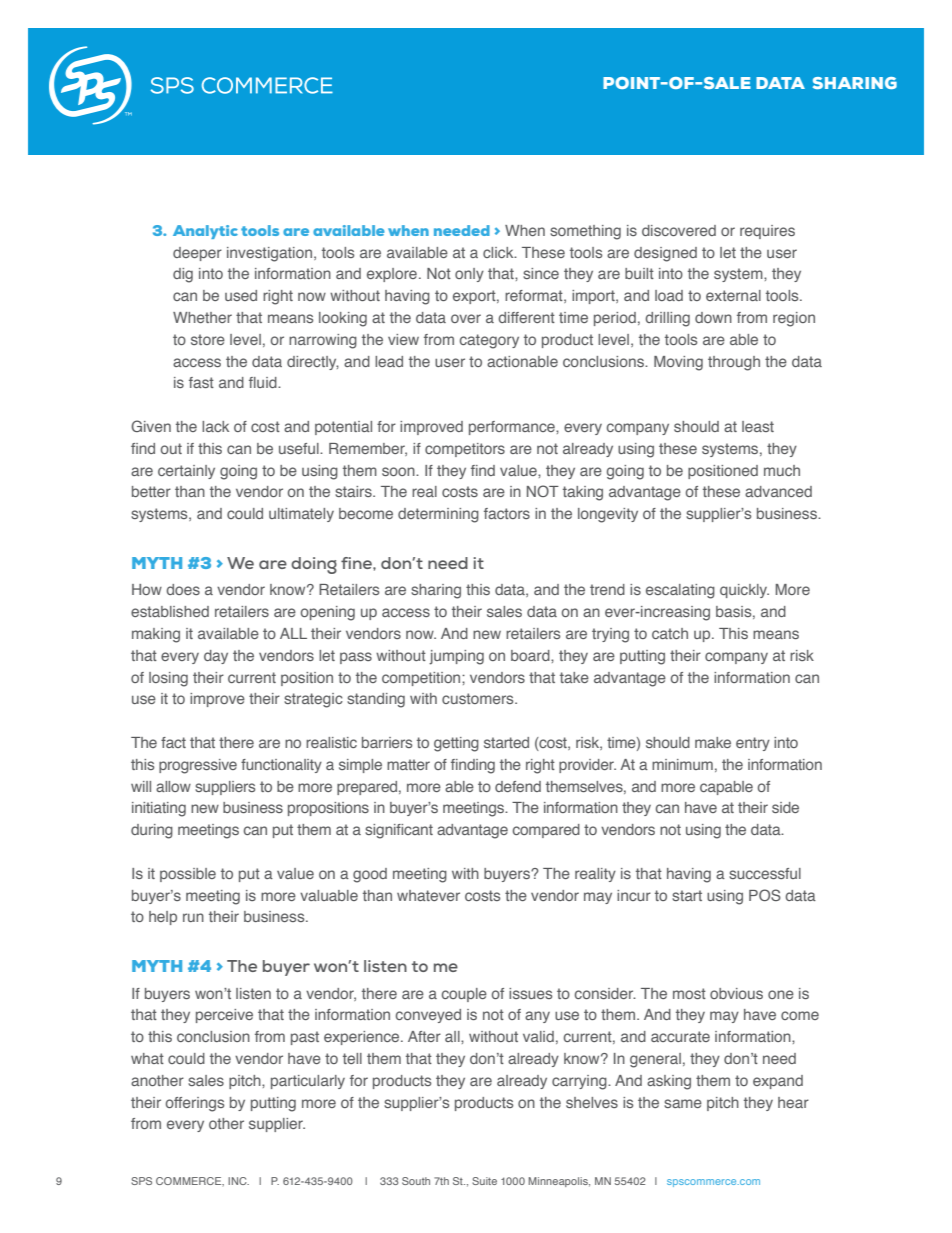  I want to click on competitors, so click(465, 450).
